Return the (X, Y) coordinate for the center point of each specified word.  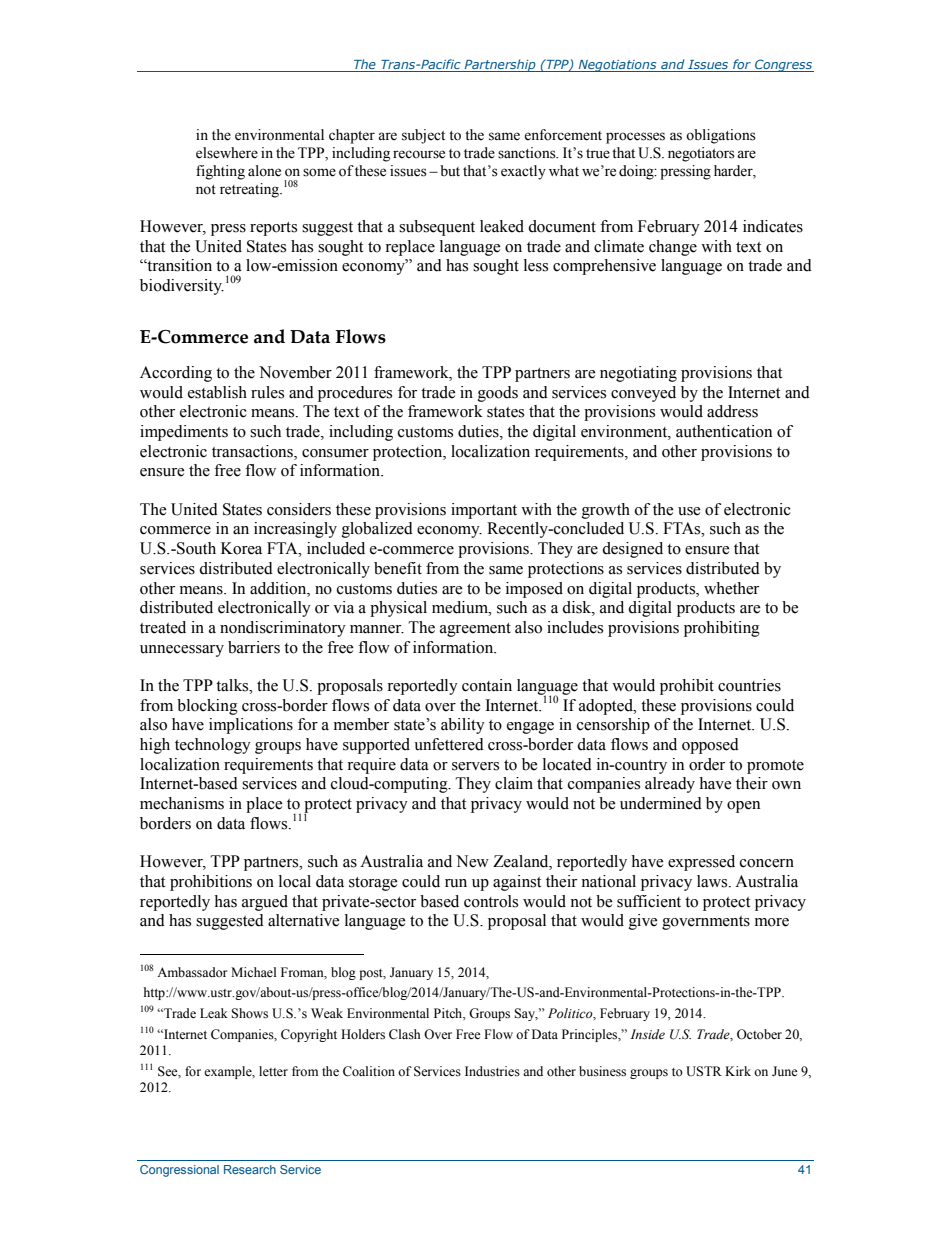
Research (250, 1169)
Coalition (369, 1071)
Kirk (738, 1071)
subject (423, 136)
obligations (721, 136)
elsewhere (227, 153)
